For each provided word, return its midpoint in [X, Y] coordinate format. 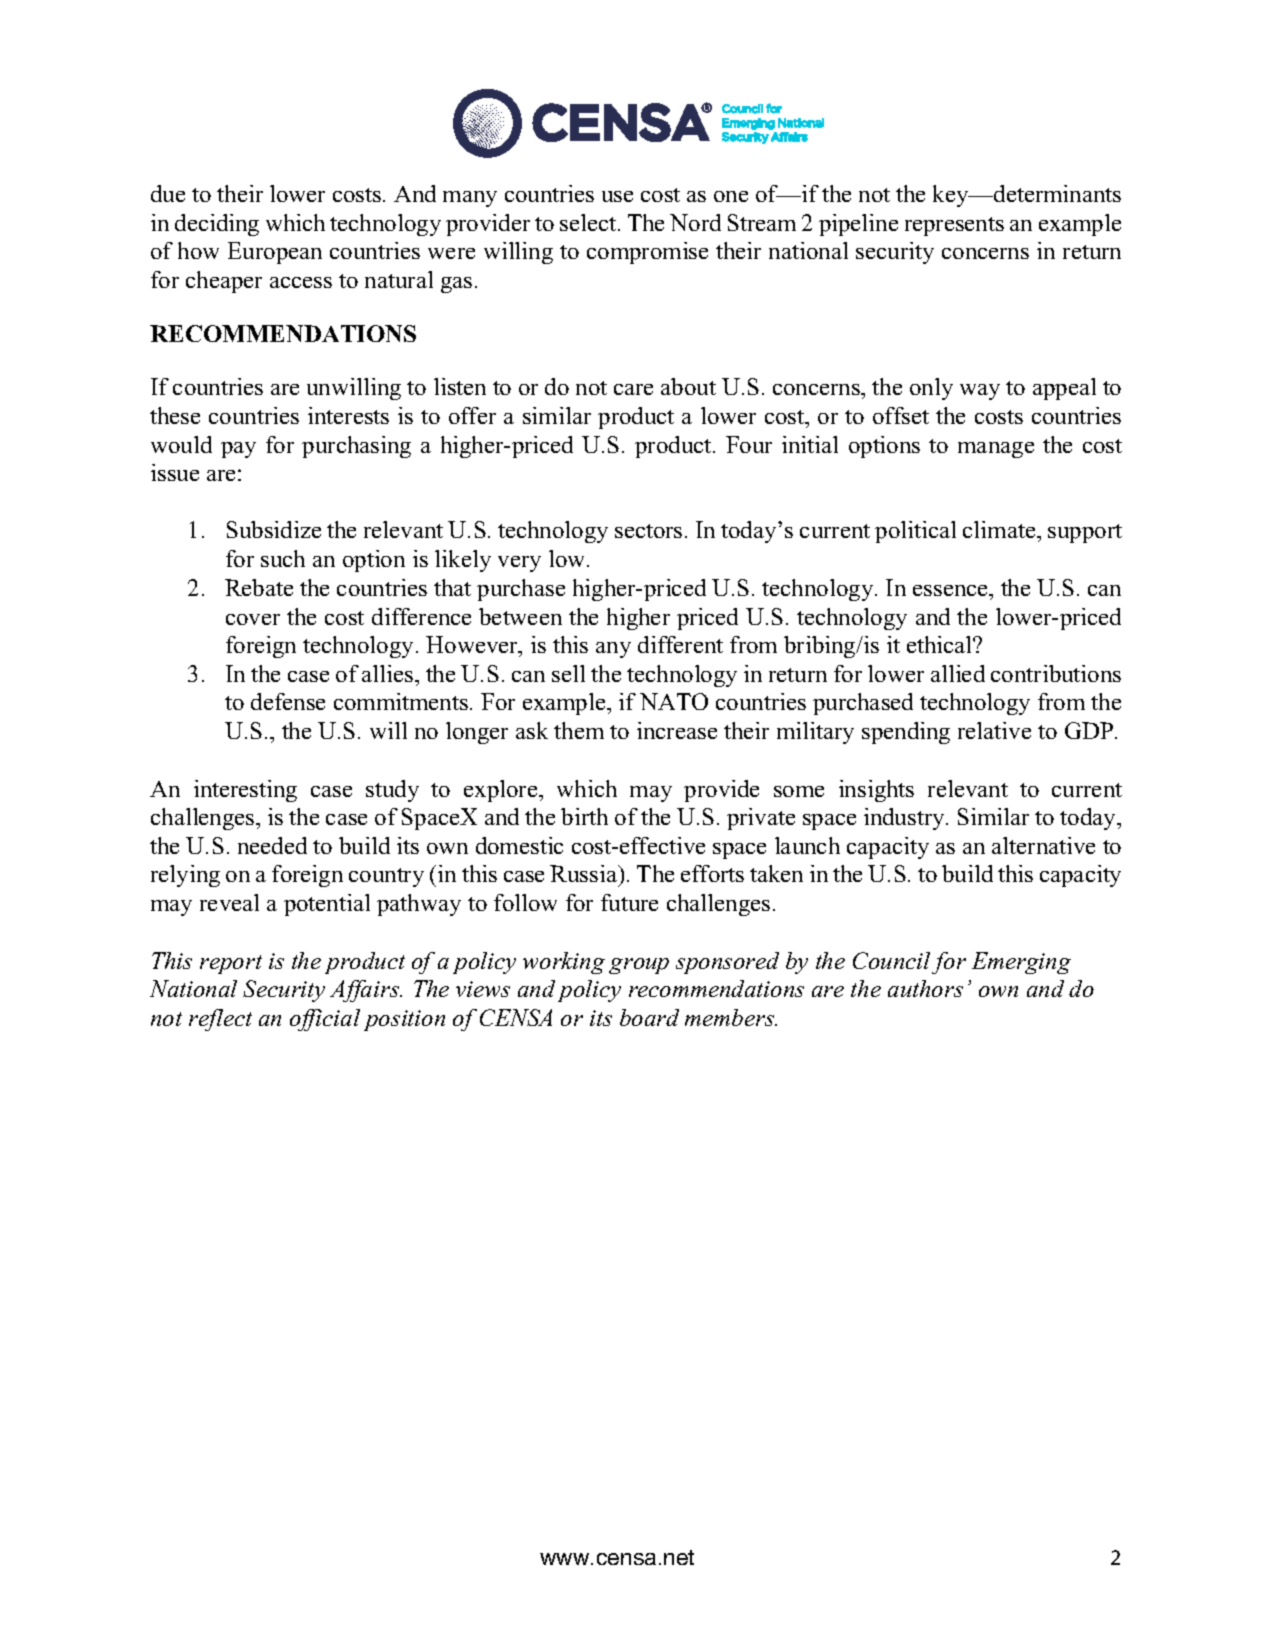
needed [272, 845]
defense [288, 701]
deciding [217, 225]
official [325, 1020]
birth [584, 816]
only [931, 389]
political [915, 532]
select [589, 222]
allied [958, 673]
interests [348, 415]
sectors [648, 531]
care [633, 389]
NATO [674, 701]
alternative [1043, 845]
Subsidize [274, 529]
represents [954, 226]
